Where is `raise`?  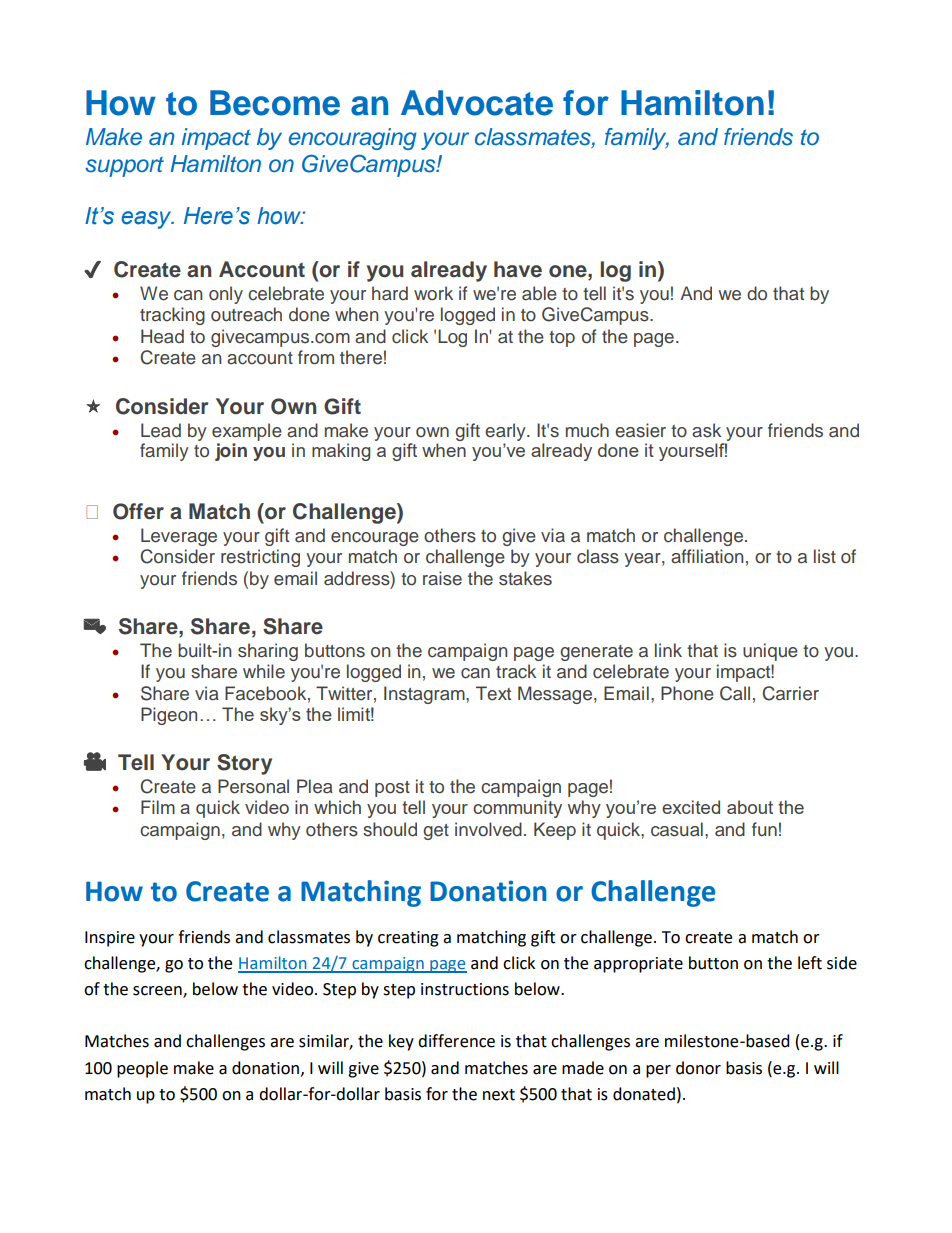
raise is located at coordinates (442, 578).
